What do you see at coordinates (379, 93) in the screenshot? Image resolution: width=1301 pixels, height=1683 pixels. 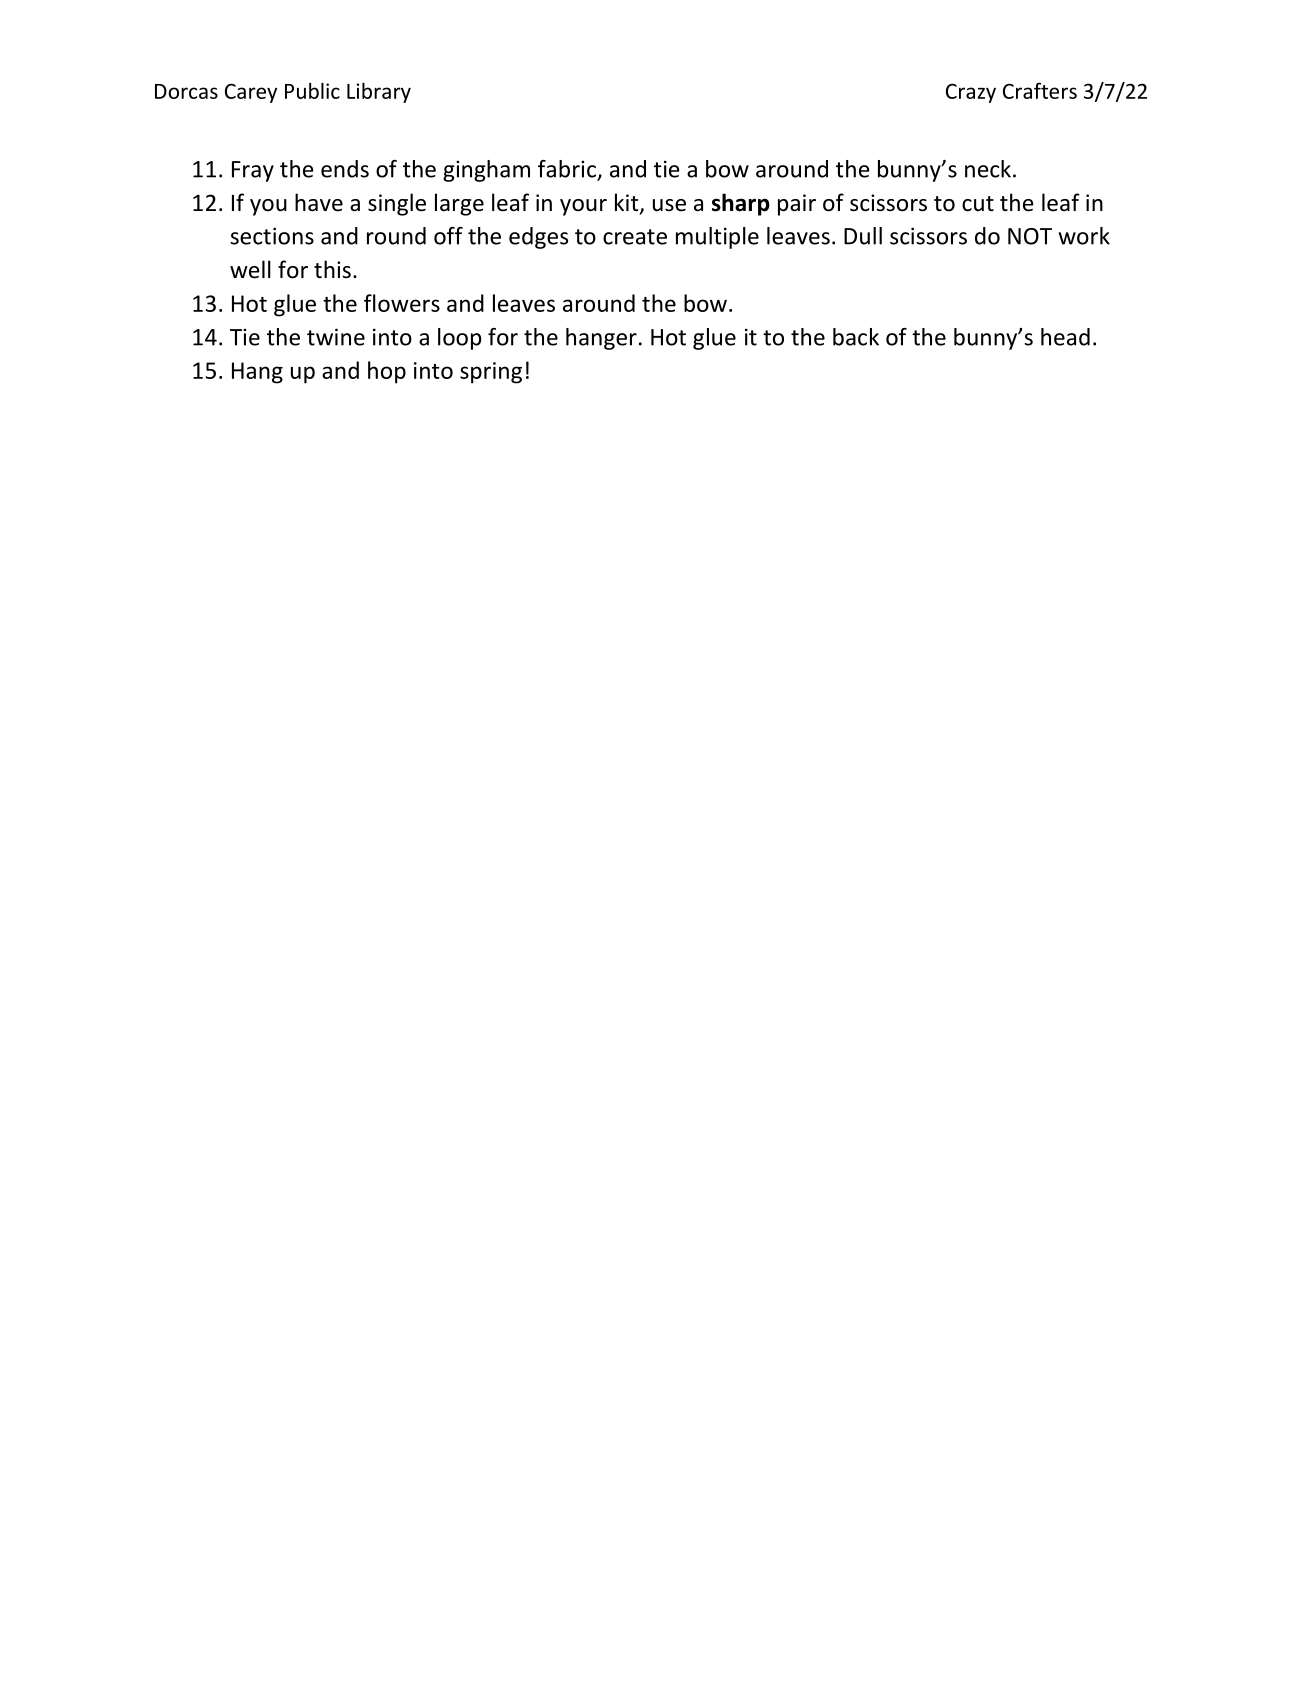 I see `Library` at bounding box center [379, 93].
